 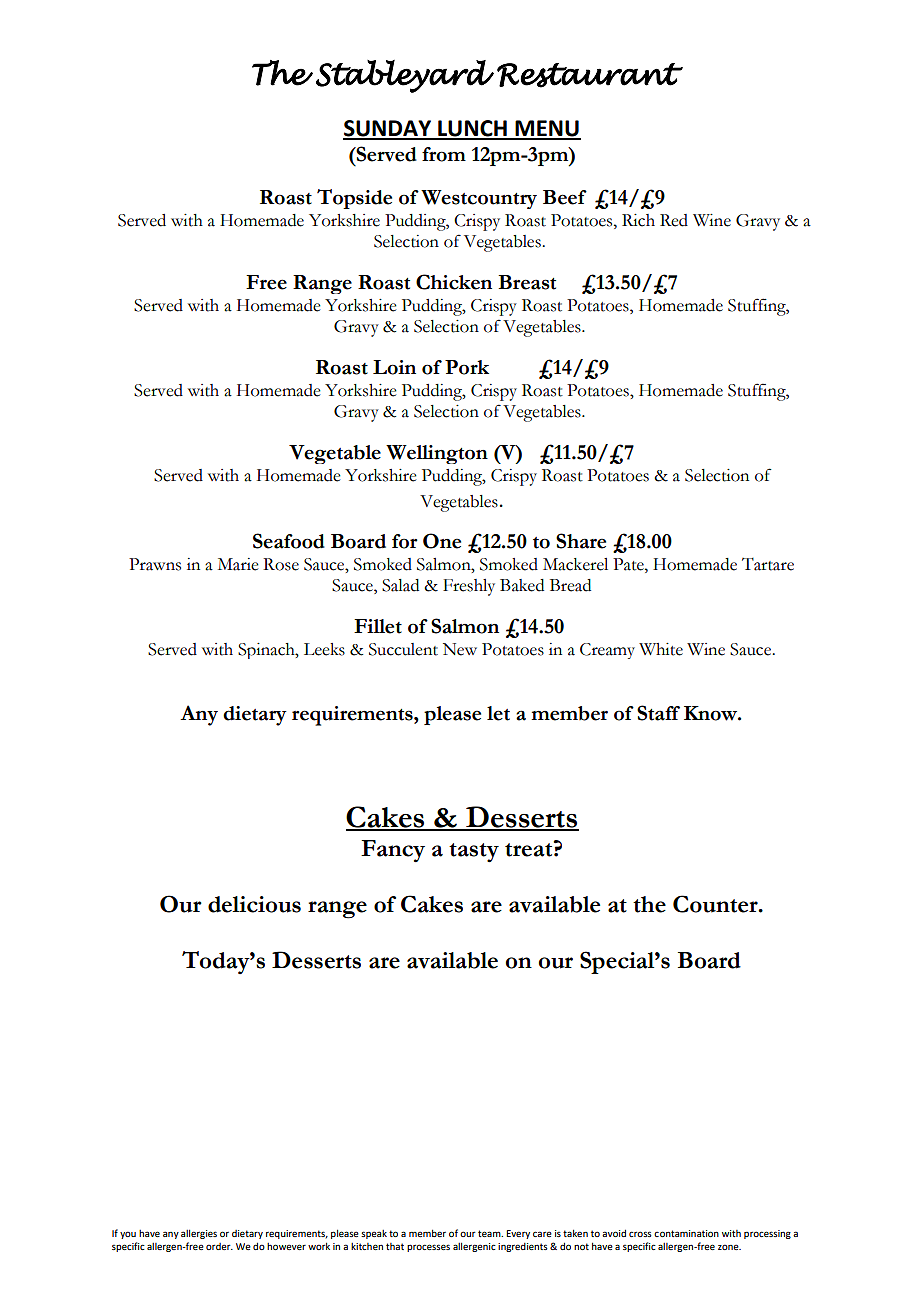 What do you see at coordinates (405, 541) in the page?
I see `for` at bounding box center [405, 541].
